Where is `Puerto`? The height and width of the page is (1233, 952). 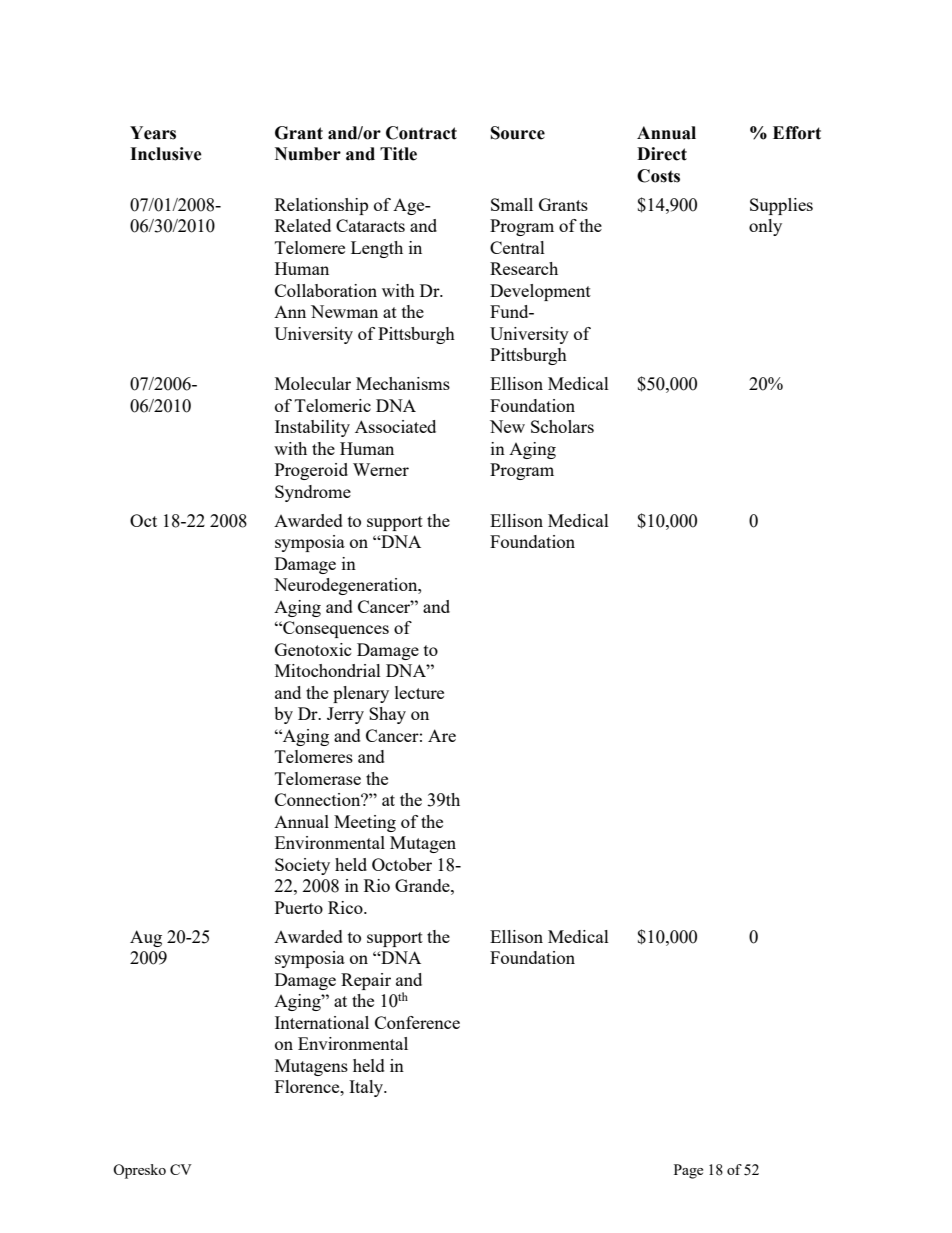 Puerto is located at coordinates (299, 907).
